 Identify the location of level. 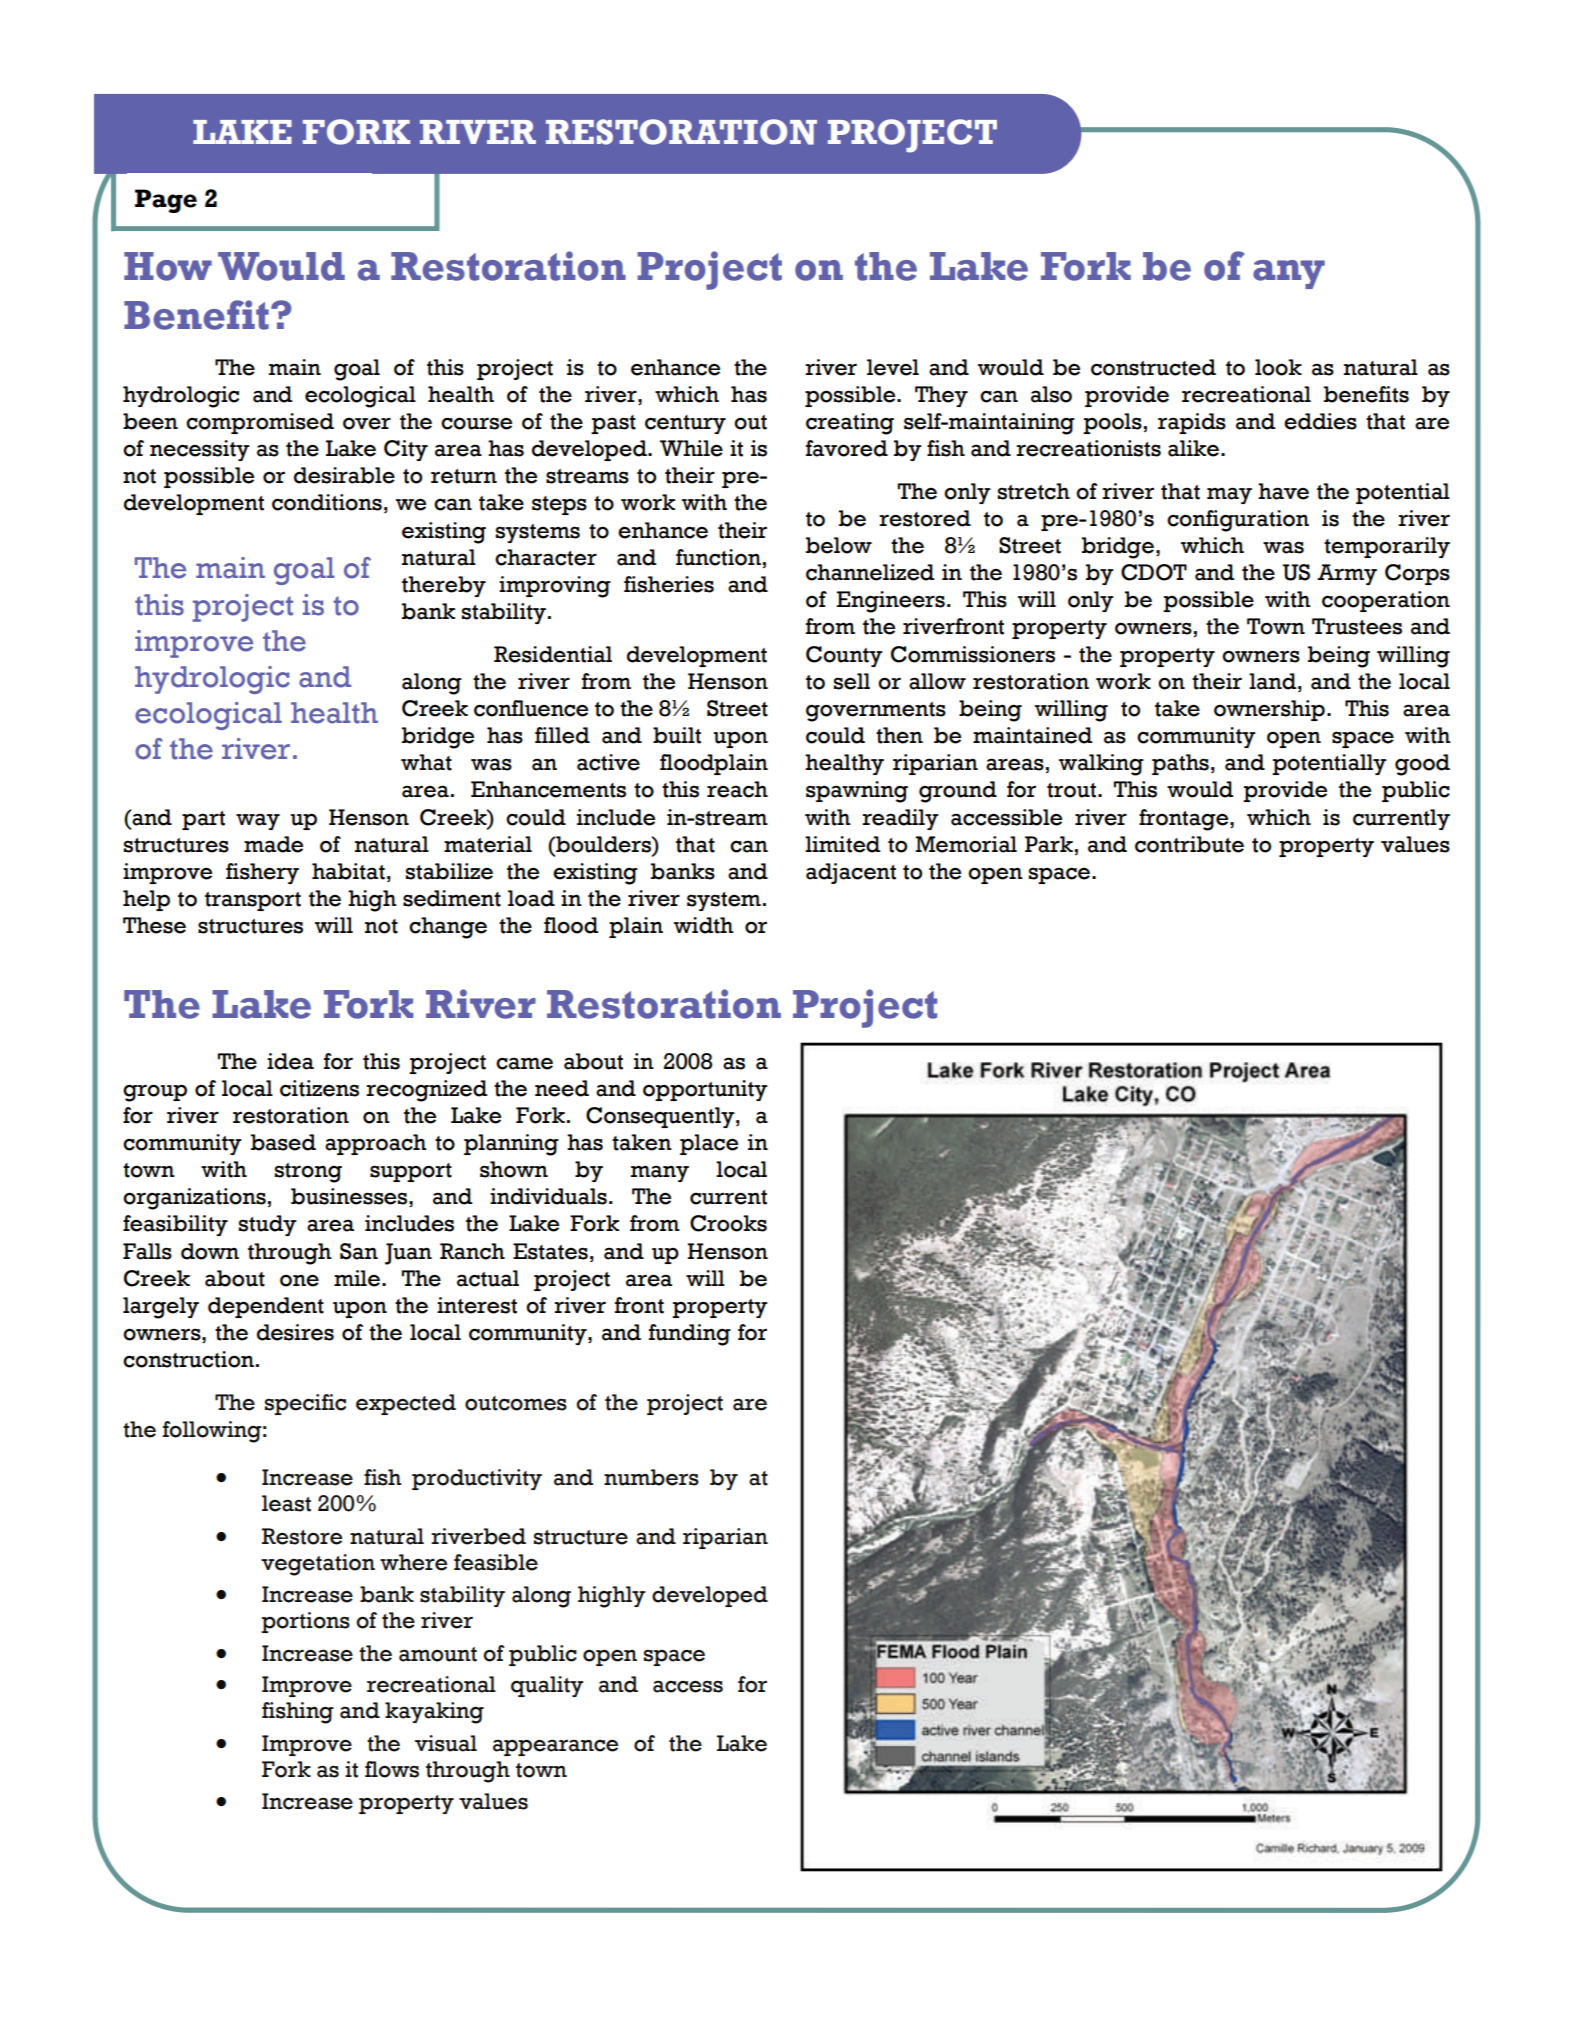
(893, 367).
